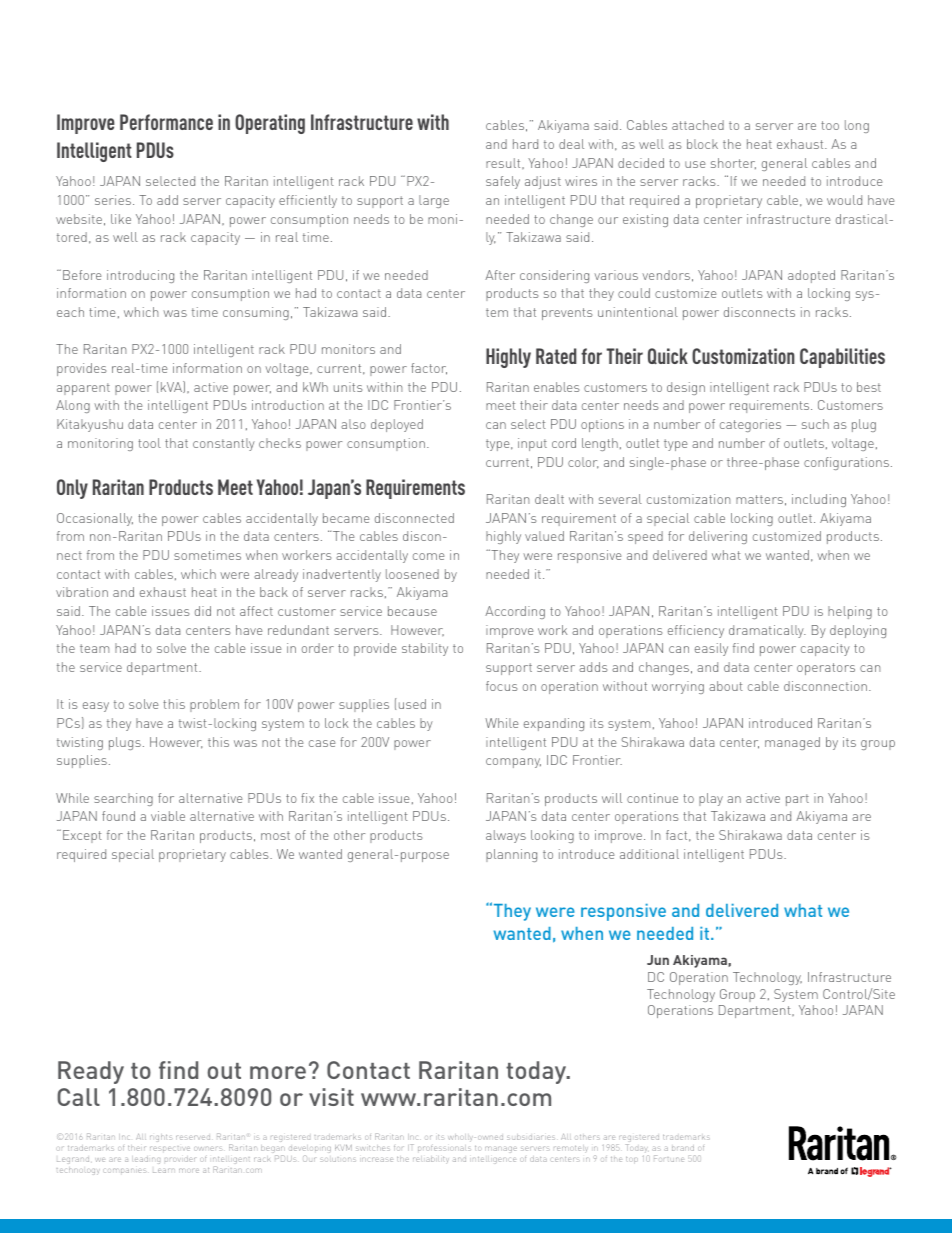 The width and height of the screenshot is (952, 1233). Describe the element at coordinates (759, 499) in the screenshot. I see `matters` at that location.
